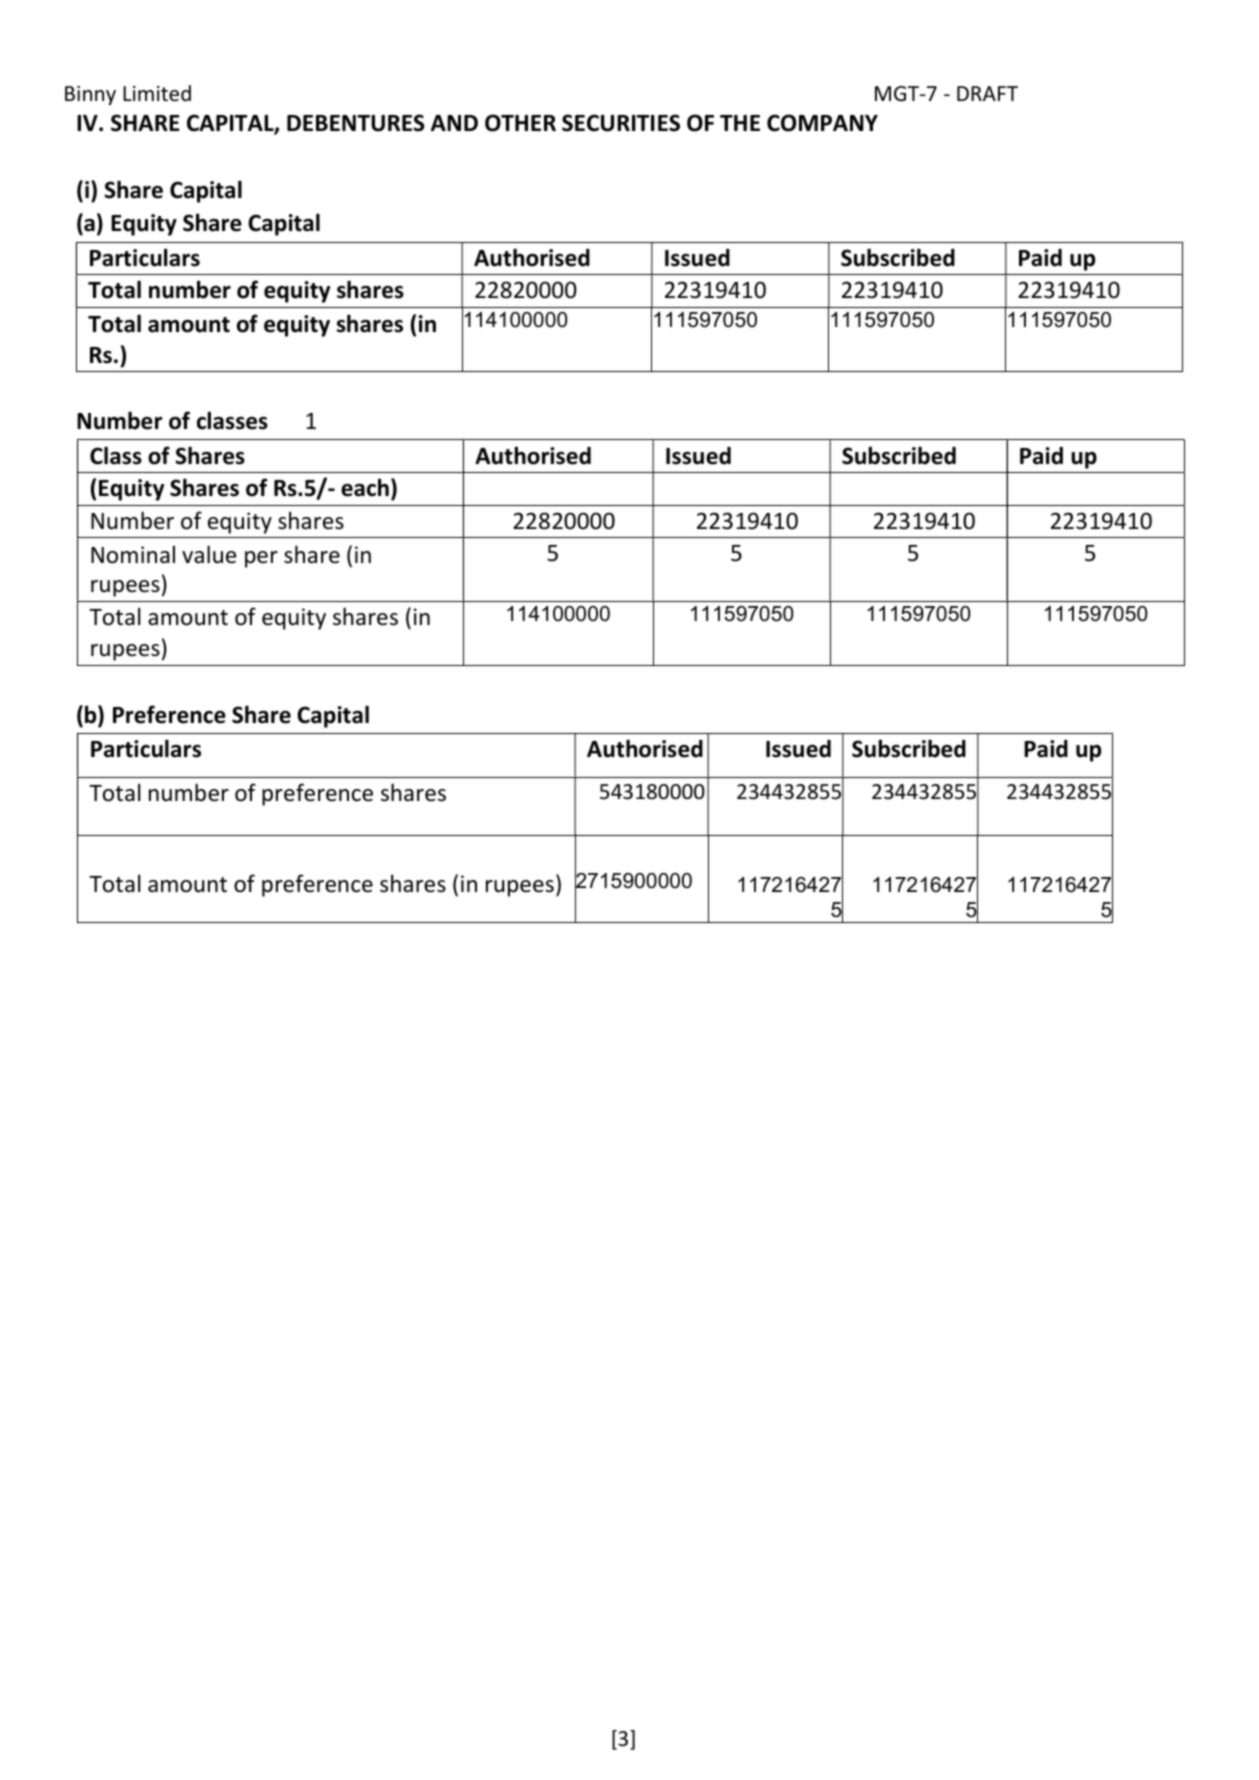  Describe the element at coordinates (261, 559) in the screenshot. I see `per` at that location.
